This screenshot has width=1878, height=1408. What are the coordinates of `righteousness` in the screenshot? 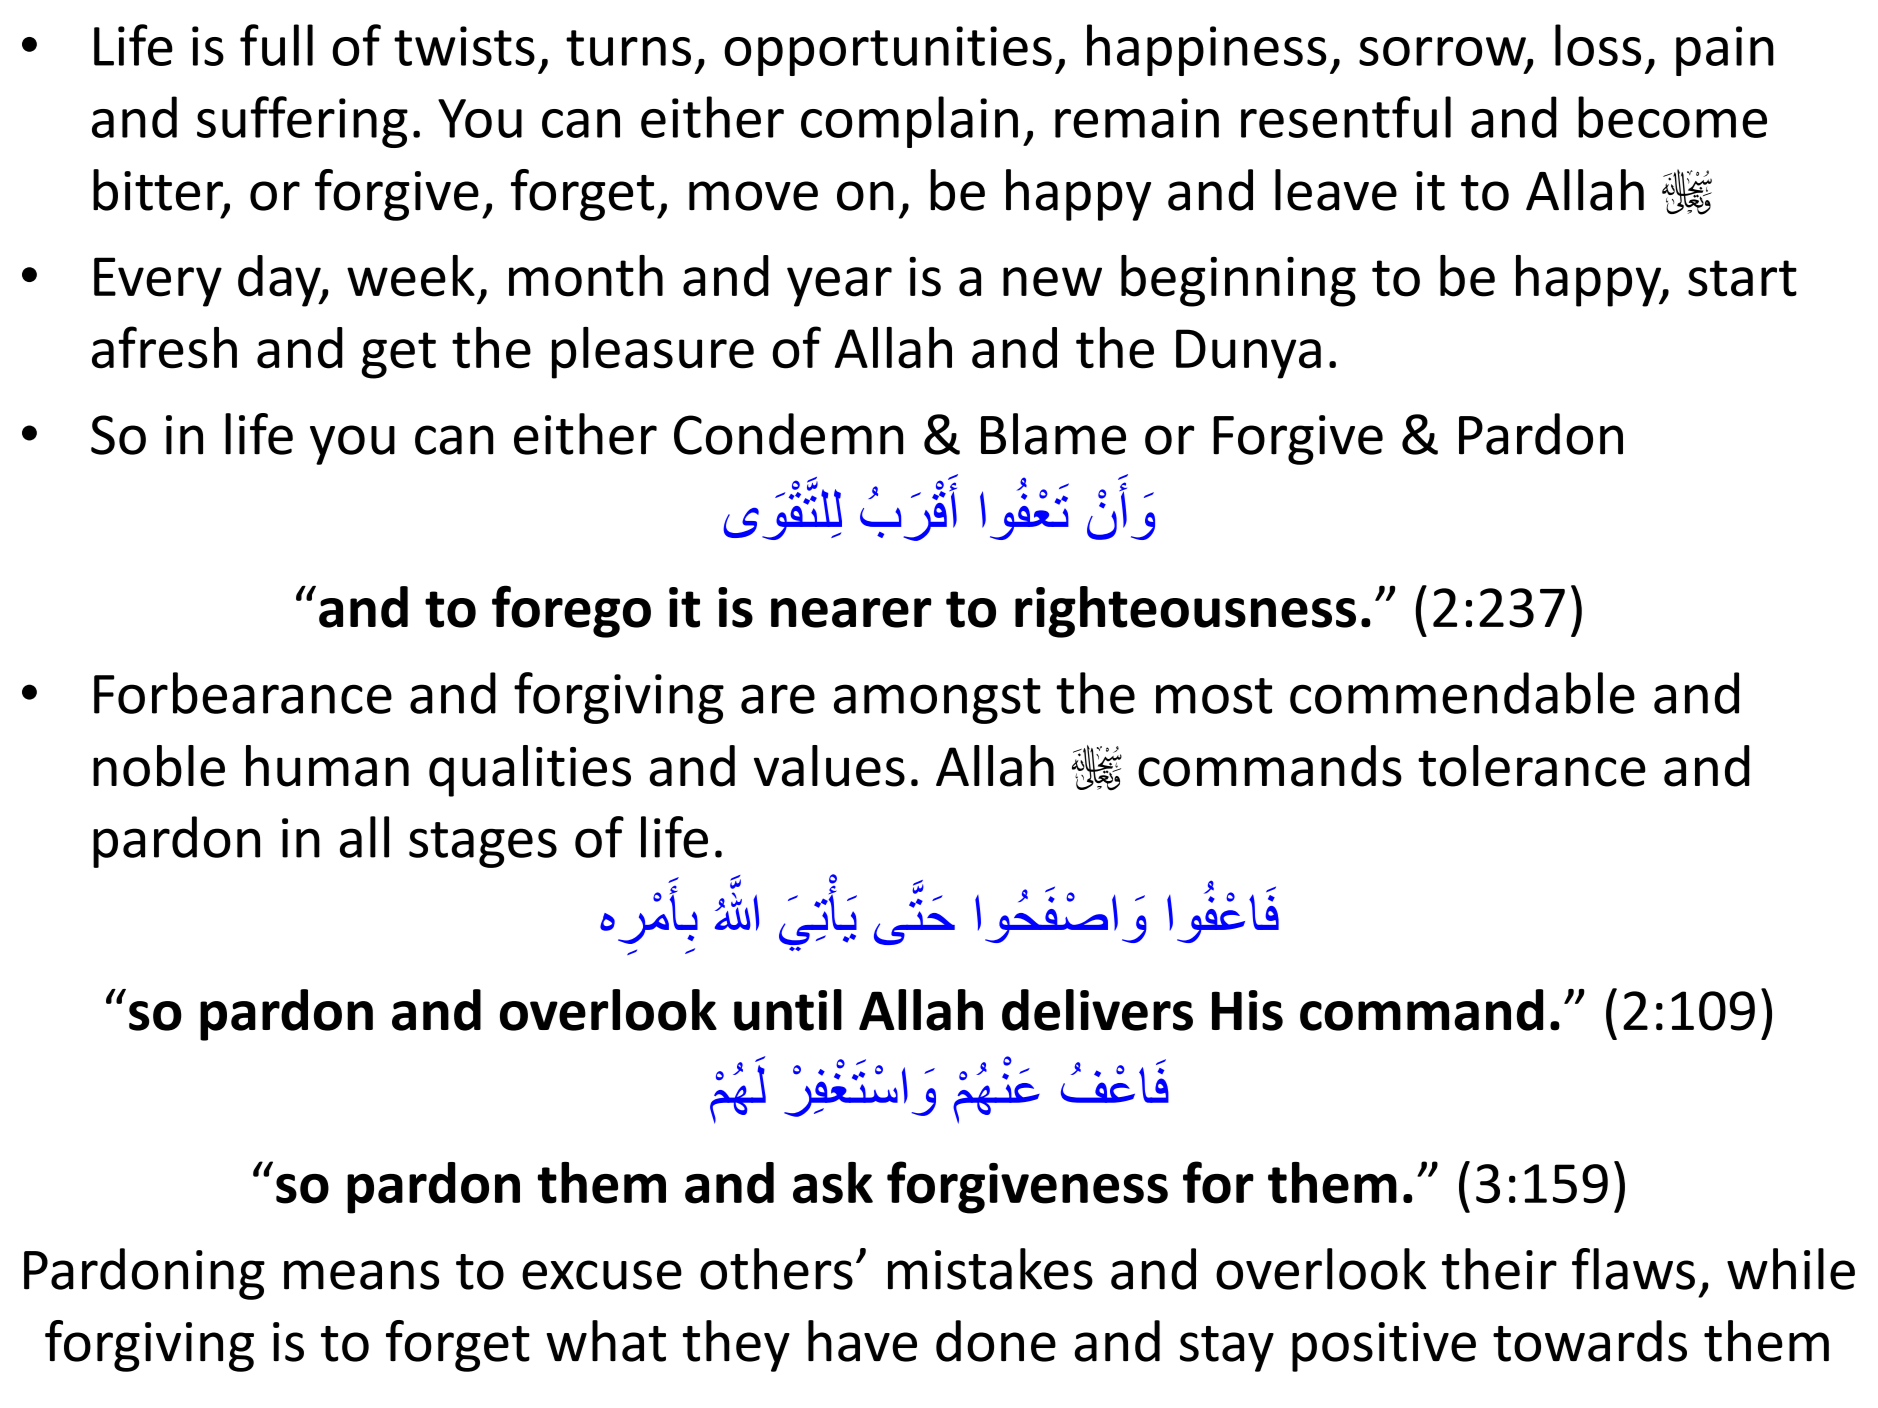 It's located at (1185, 612).
